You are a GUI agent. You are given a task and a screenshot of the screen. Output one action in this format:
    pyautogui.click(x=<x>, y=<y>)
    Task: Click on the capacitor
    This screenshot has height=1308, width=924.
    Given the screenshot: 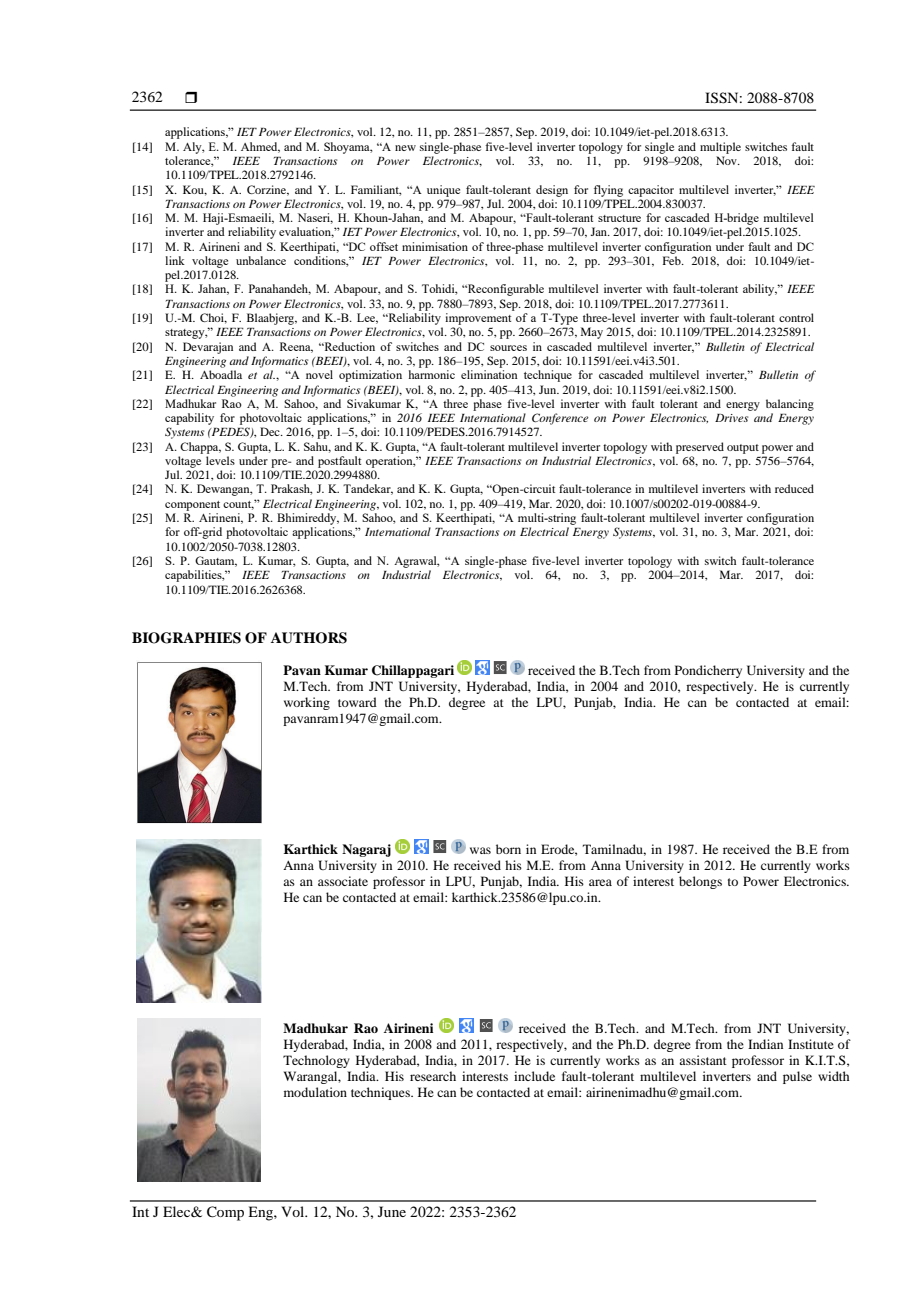 What is the action you would take?
    pyautogui.click(x=651, y=191)
